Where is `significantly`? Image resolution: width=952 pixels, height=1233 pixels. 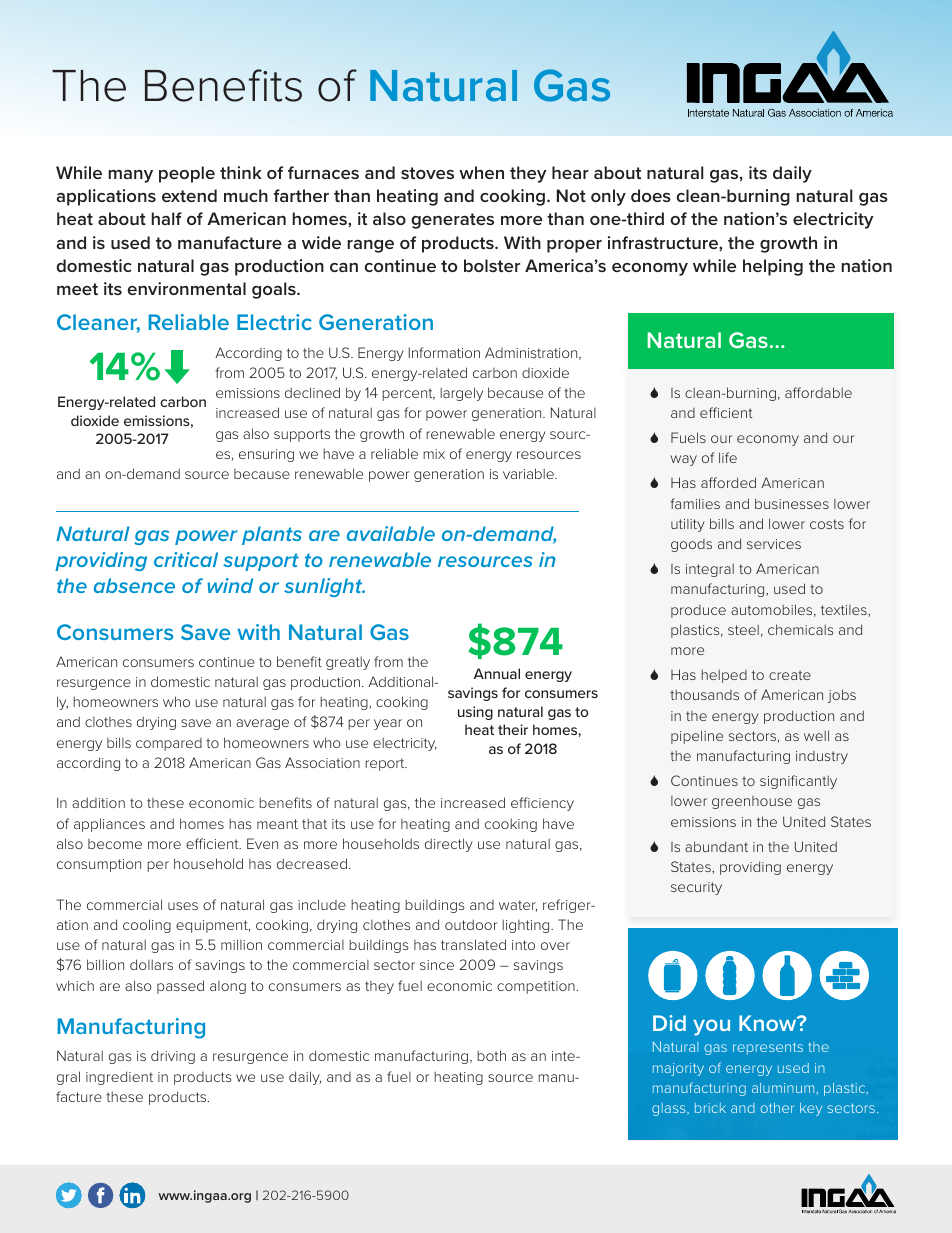
significantly is located at coordinates (798, 782).
